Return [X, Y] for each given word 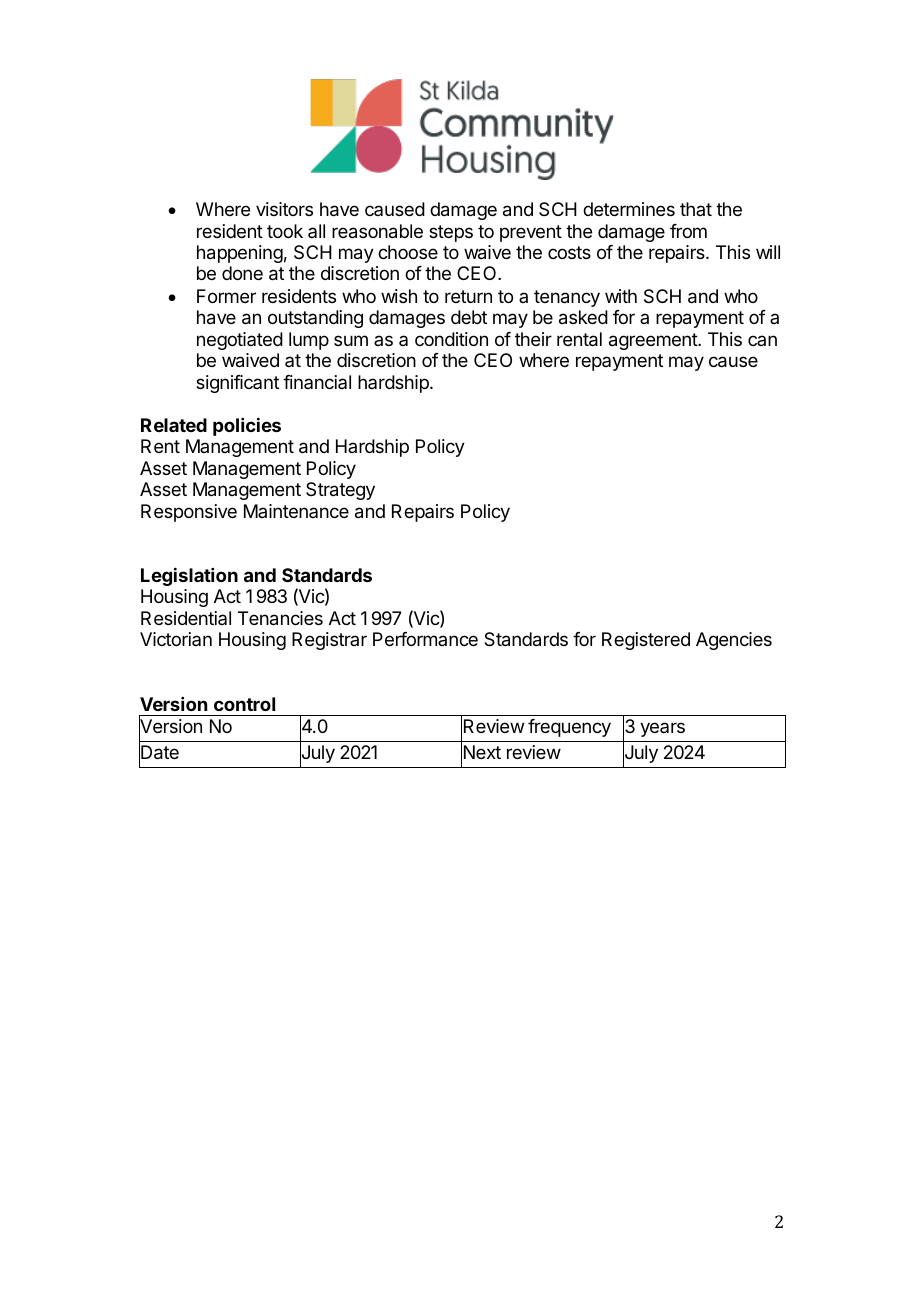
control [244, 704]
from [688, 231]
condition [451, 339]
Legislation [189, 576]
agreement [654, 341]
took [285, 231]
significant [237, 384]
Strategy [340, 491]
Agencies [734, 641]
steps [451, 233]
